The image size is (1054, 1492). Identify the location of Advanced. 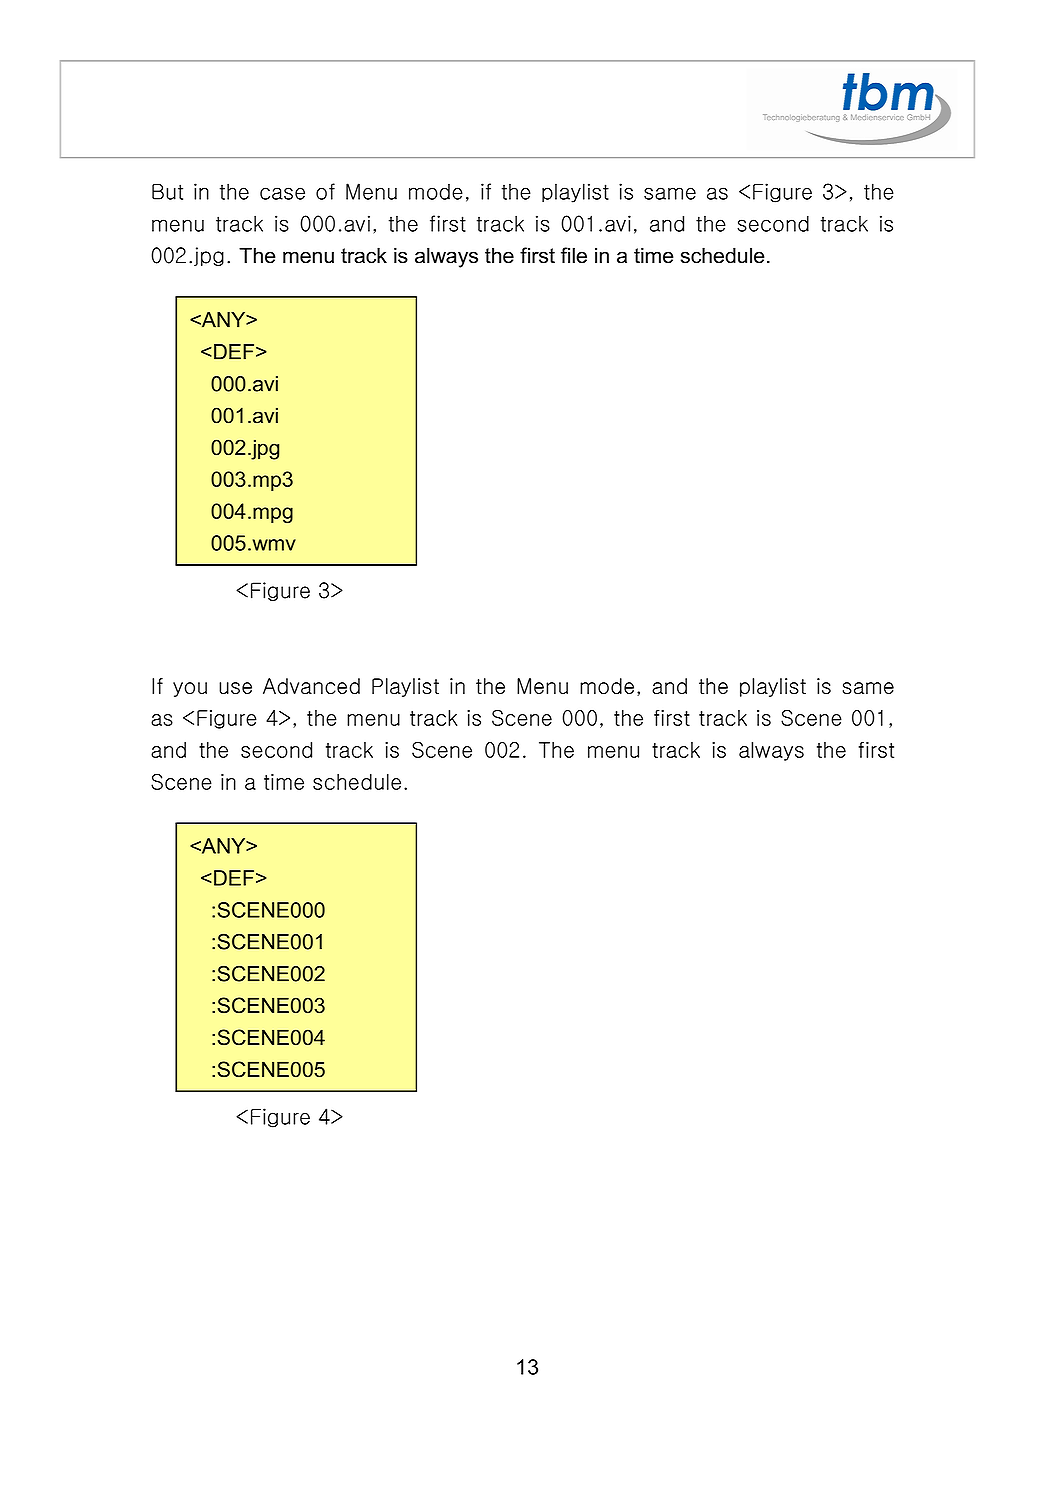
(311, 686).
